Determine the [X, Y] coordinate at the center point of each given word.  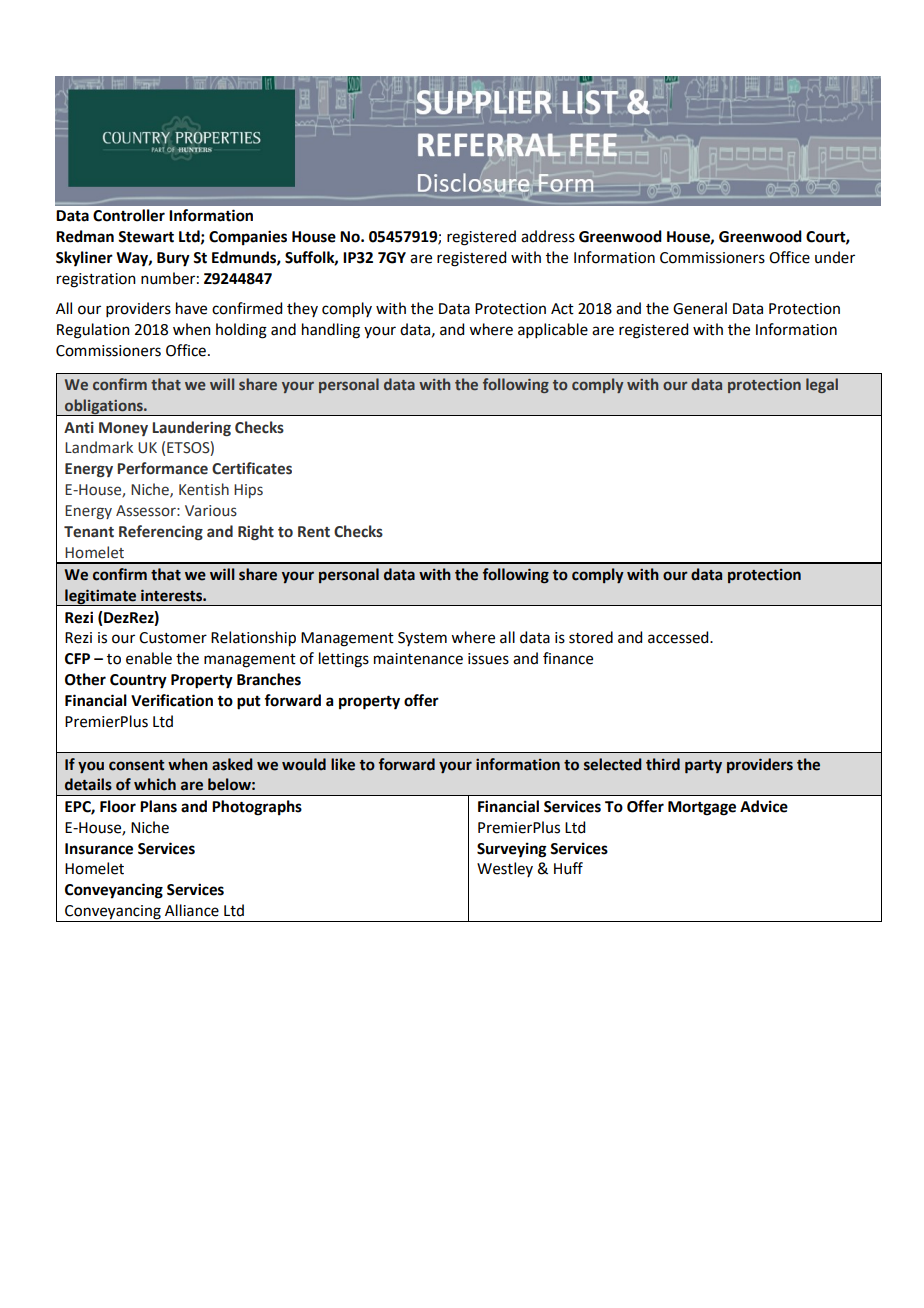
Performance [162, 468]
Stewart [146, 237]
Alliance [192, 910]
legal [822, 385]
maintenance [418, 659]
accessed [679, 637]
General [700, 308]
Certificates [252, 468]
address [548, 236]
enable [149, 658]
